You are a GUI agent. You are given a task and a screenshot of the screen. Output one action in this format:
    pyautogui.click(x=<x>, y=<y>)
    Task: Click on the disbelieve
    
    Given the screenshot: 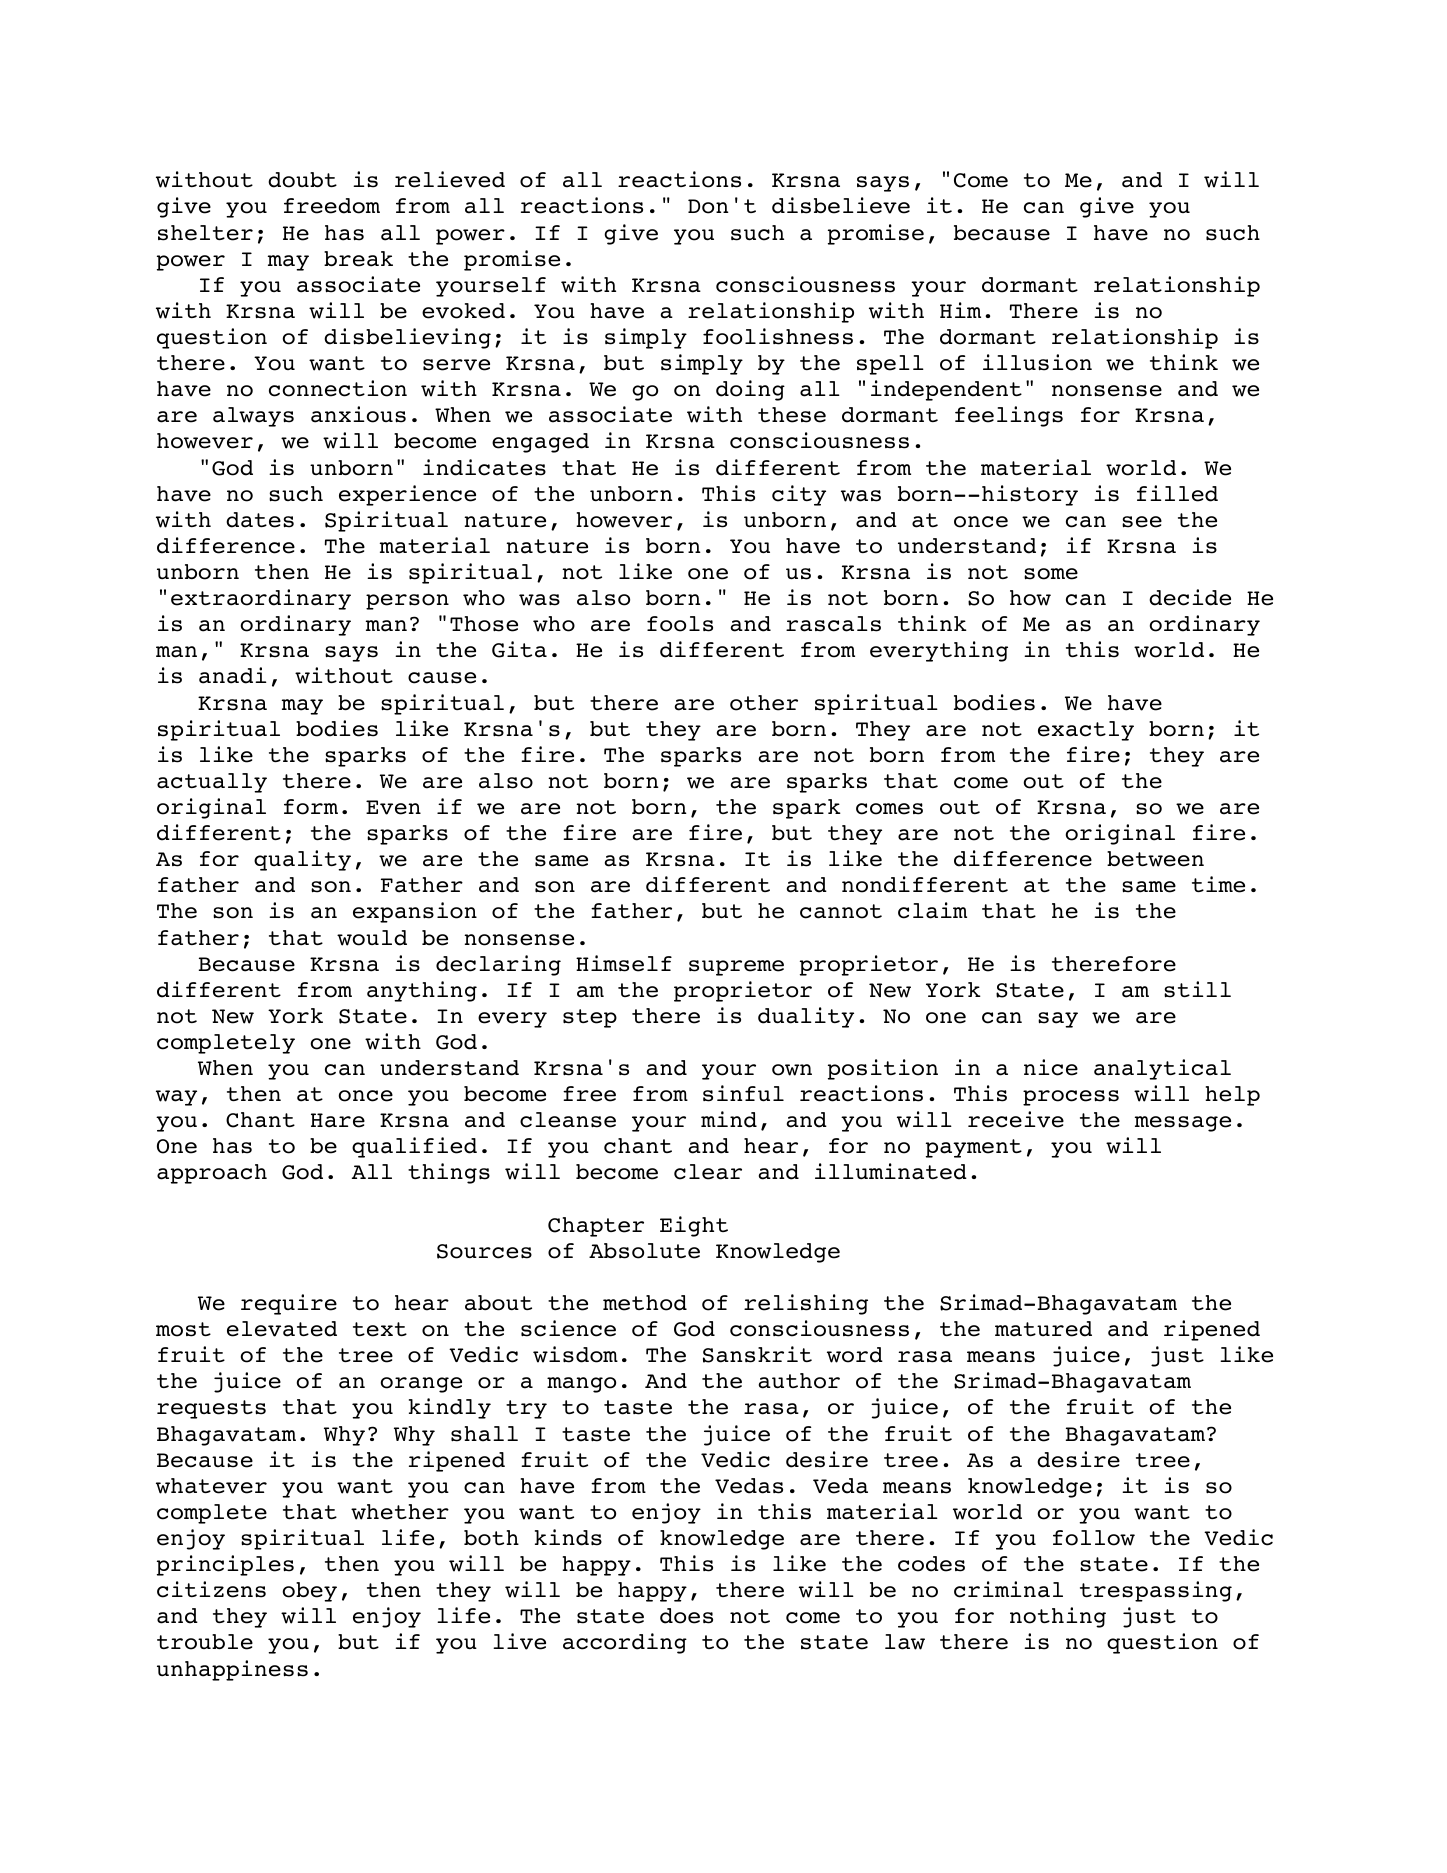 What is the action you would take?
    pyautogui.click(x=841, y=205)
